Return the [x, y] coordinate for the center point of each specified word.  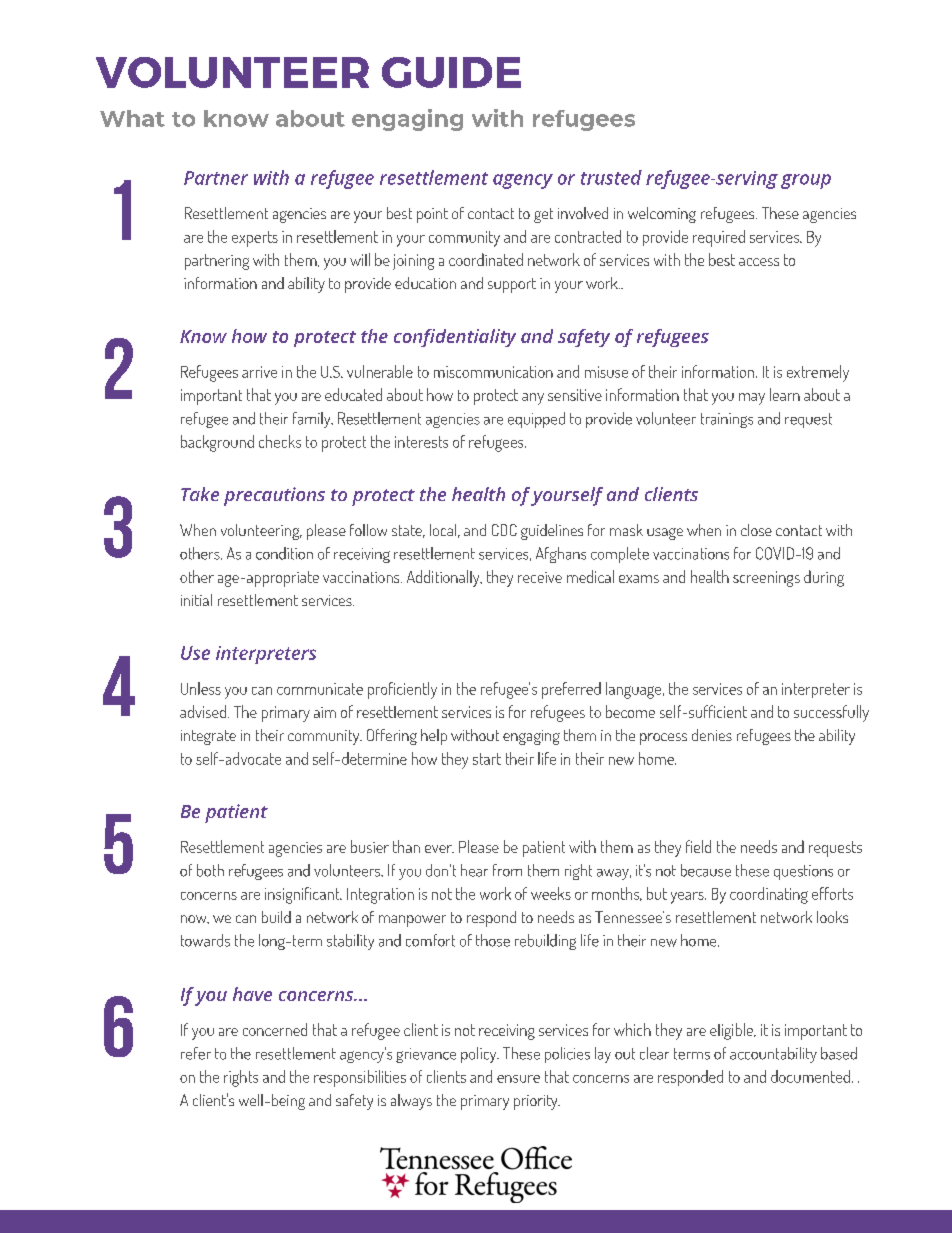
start [487, 759]
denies [712, 735]
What [132, 118]
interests [421, 442]
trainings [727, 420]
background [217, 443]
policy [480, 1055]
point [432, 215]
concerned [275, 1029]
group [806, 181]
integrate [208, 737]
